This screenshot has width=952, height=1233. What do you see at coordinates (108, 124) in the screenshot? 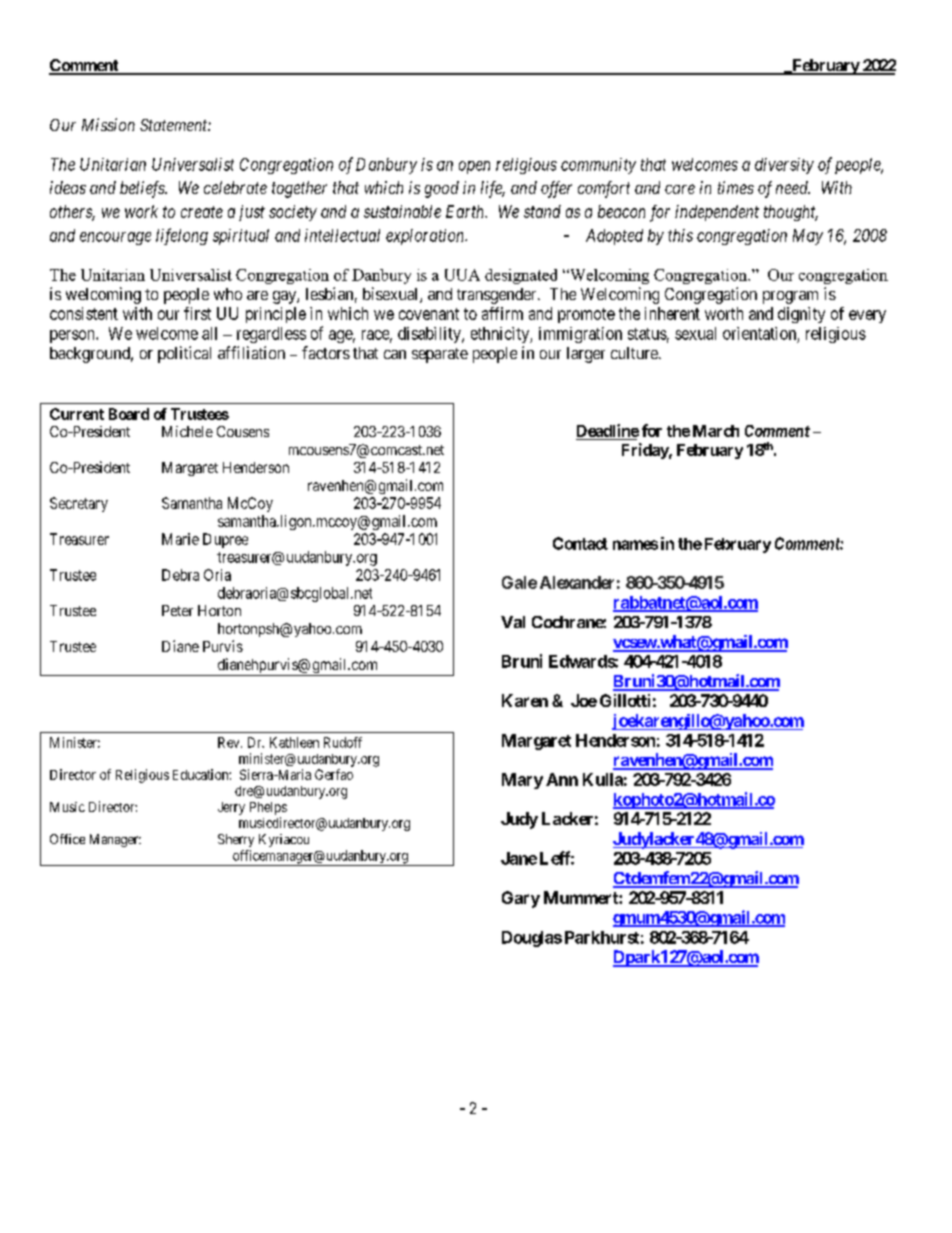
I see `Mission` at bounding box center [108, 124].
